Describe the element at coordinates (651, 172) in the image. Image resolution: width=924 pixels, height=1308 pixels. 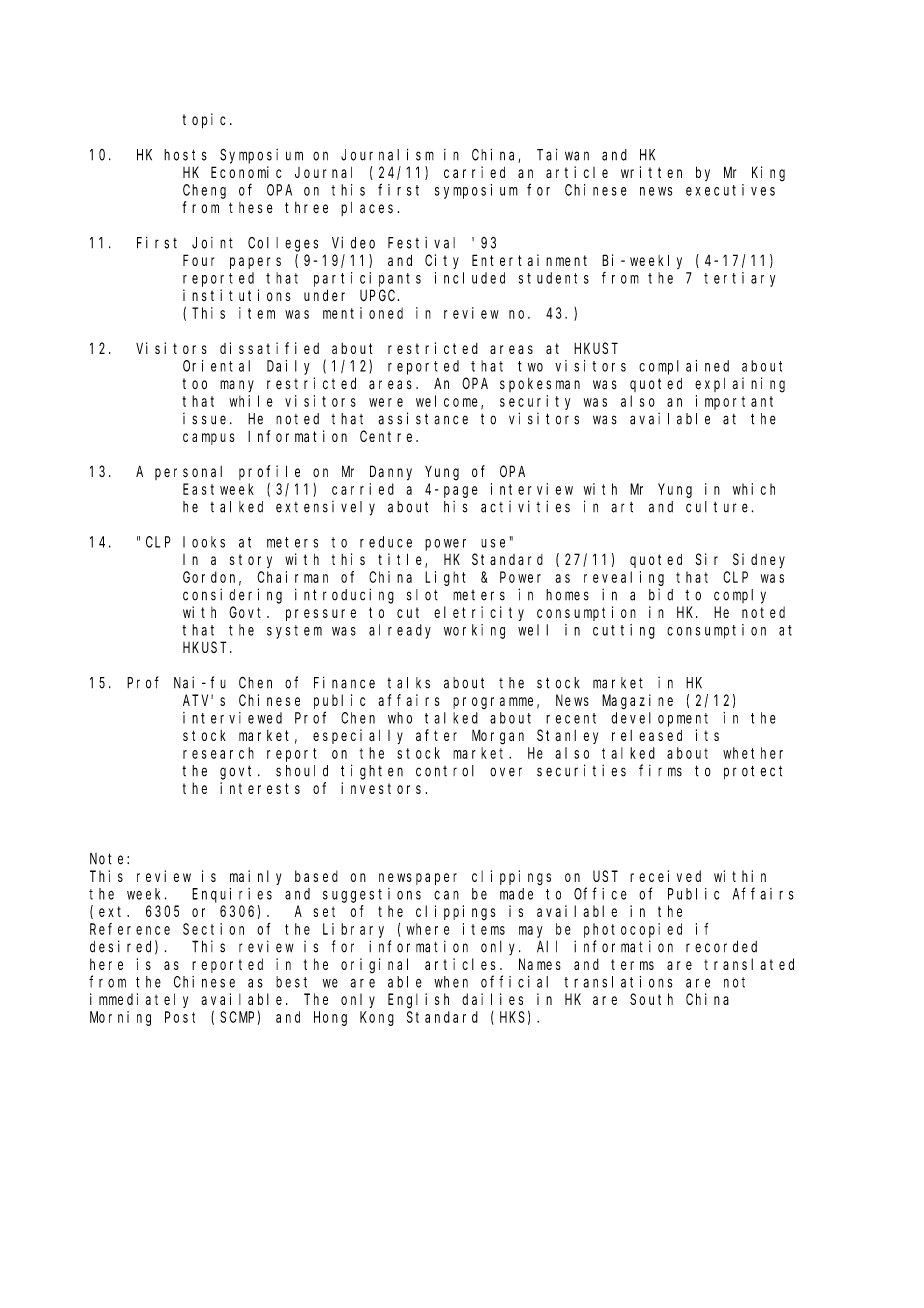
I see `written` at that location.
